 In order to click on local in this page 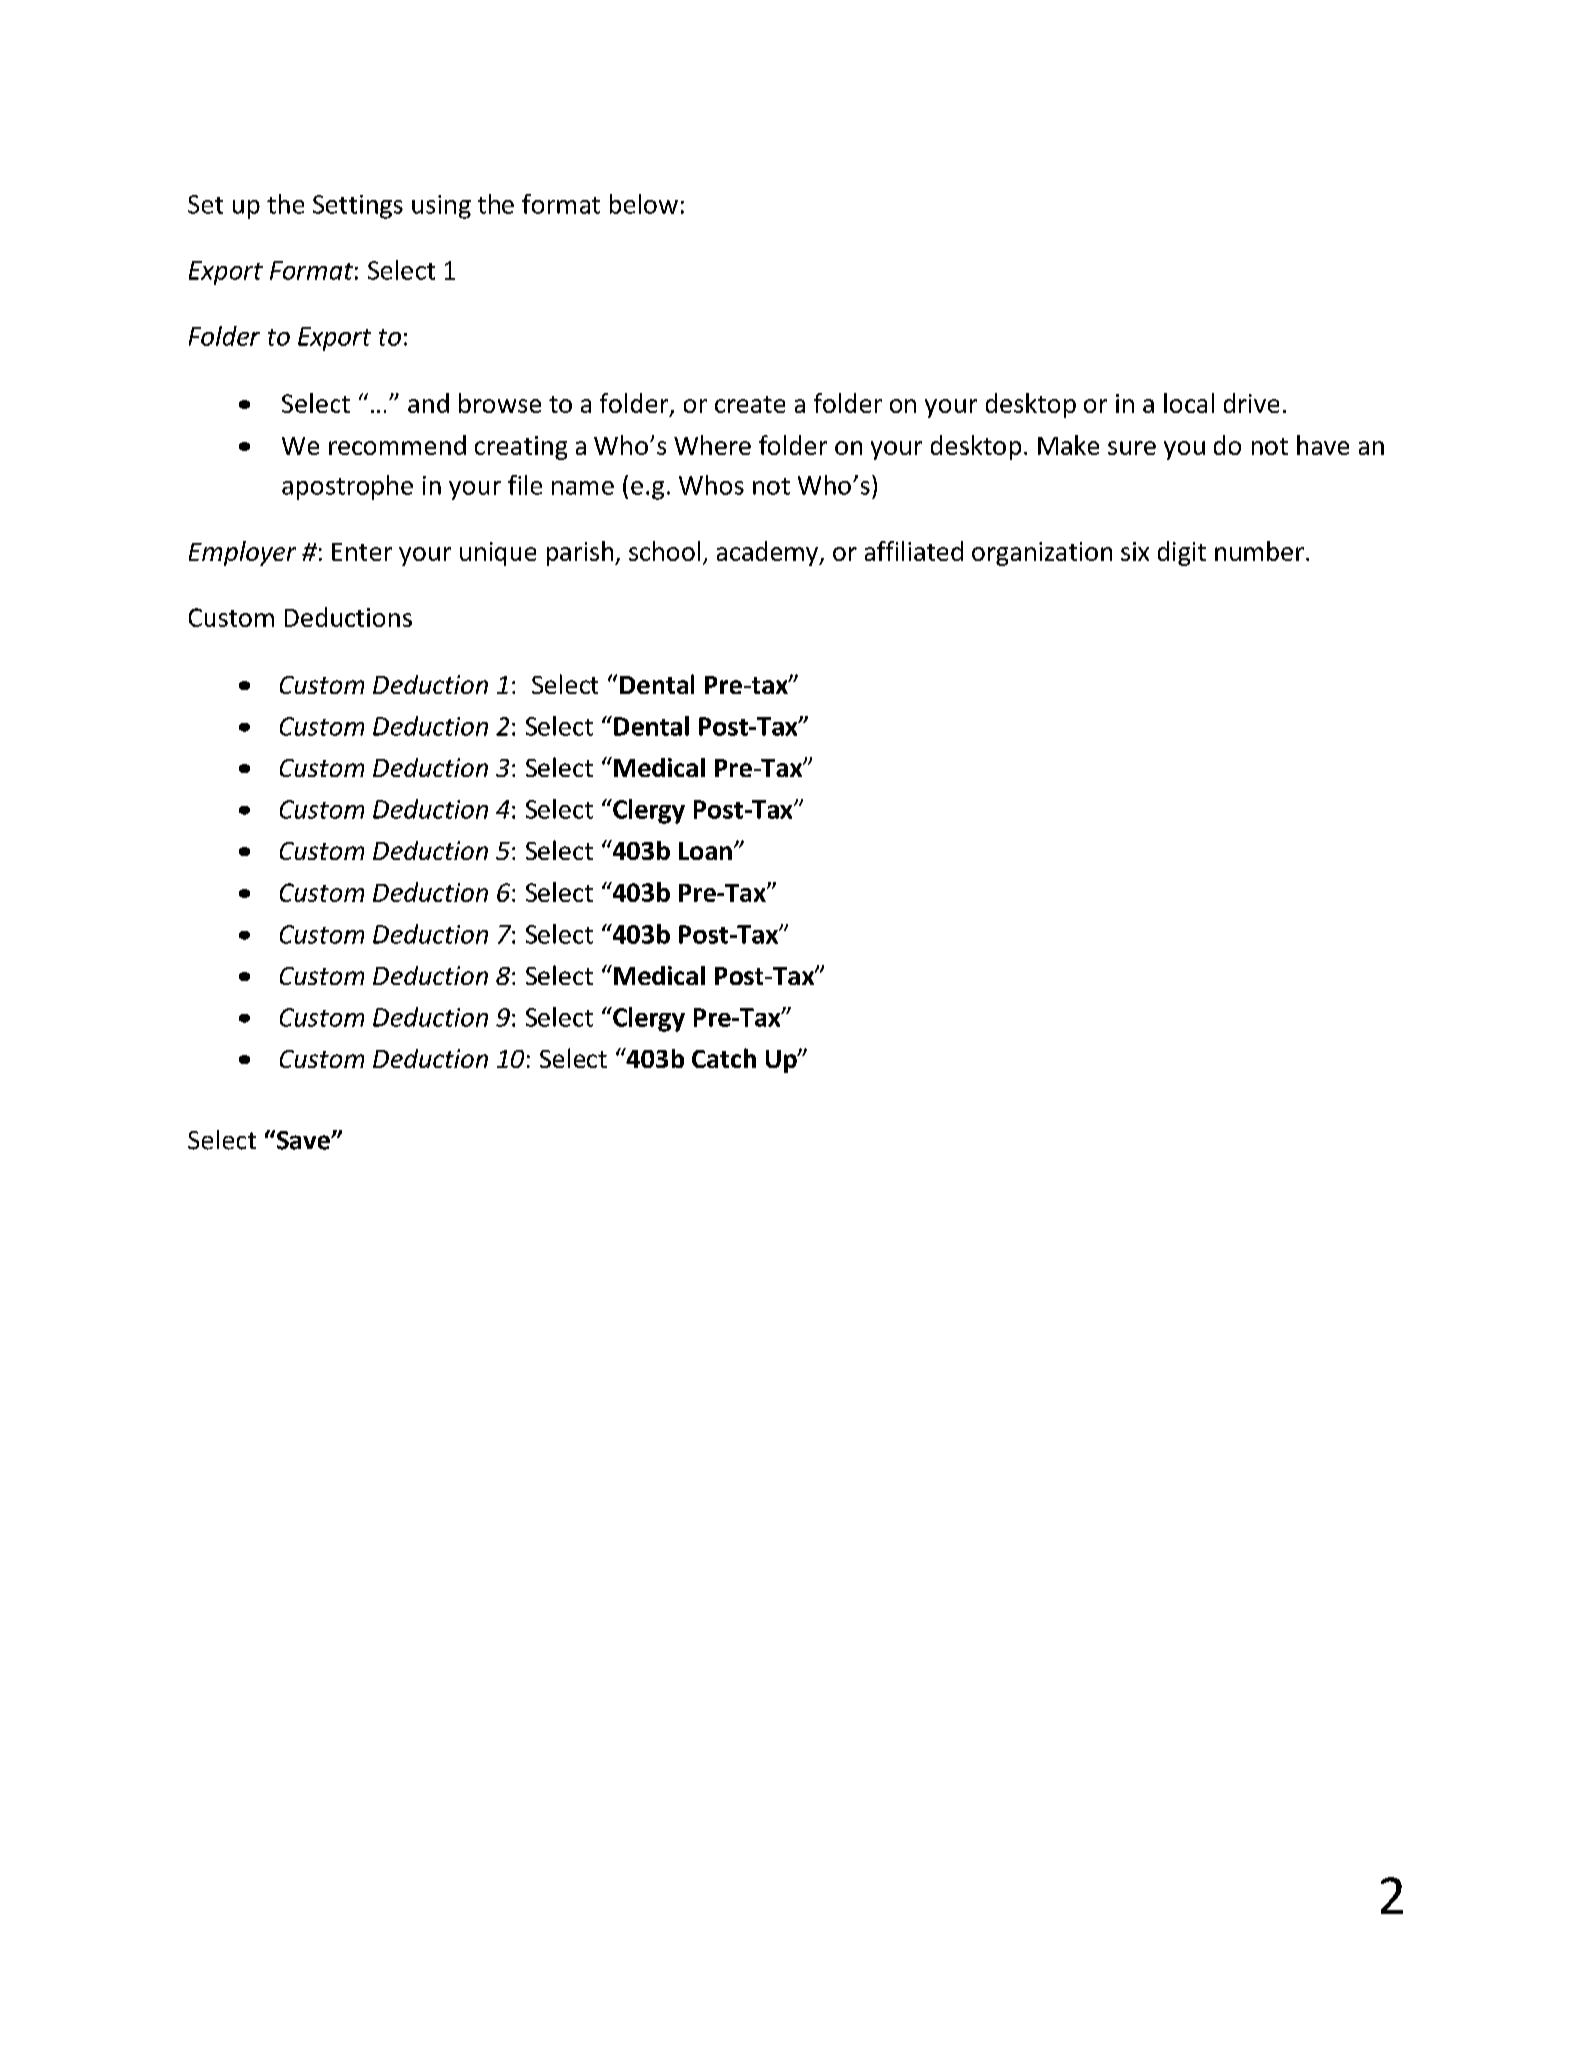, I will do `click(1189, 403)`.
